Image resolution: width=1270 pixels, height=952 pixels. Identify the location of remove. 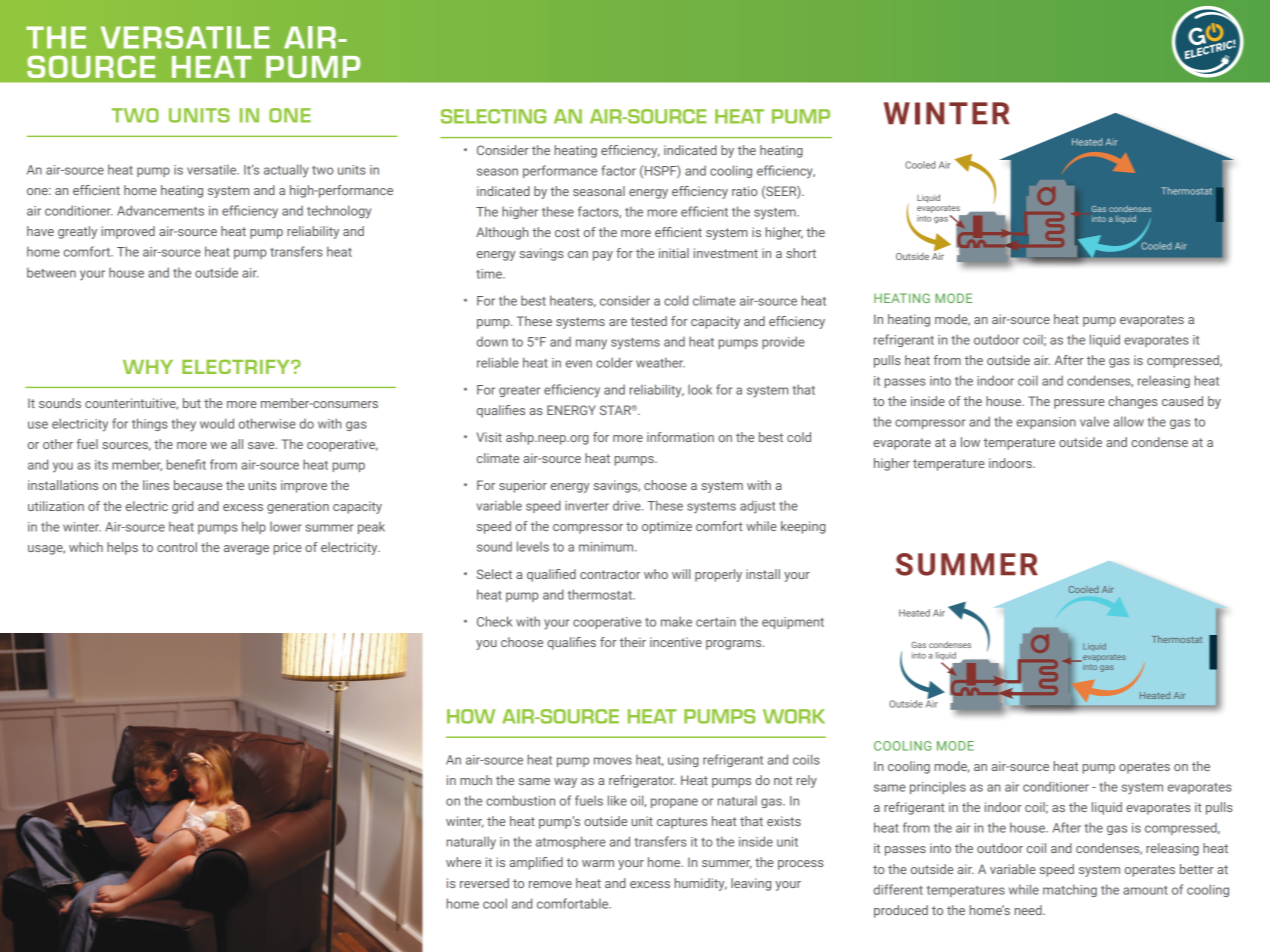
(550, 884).
